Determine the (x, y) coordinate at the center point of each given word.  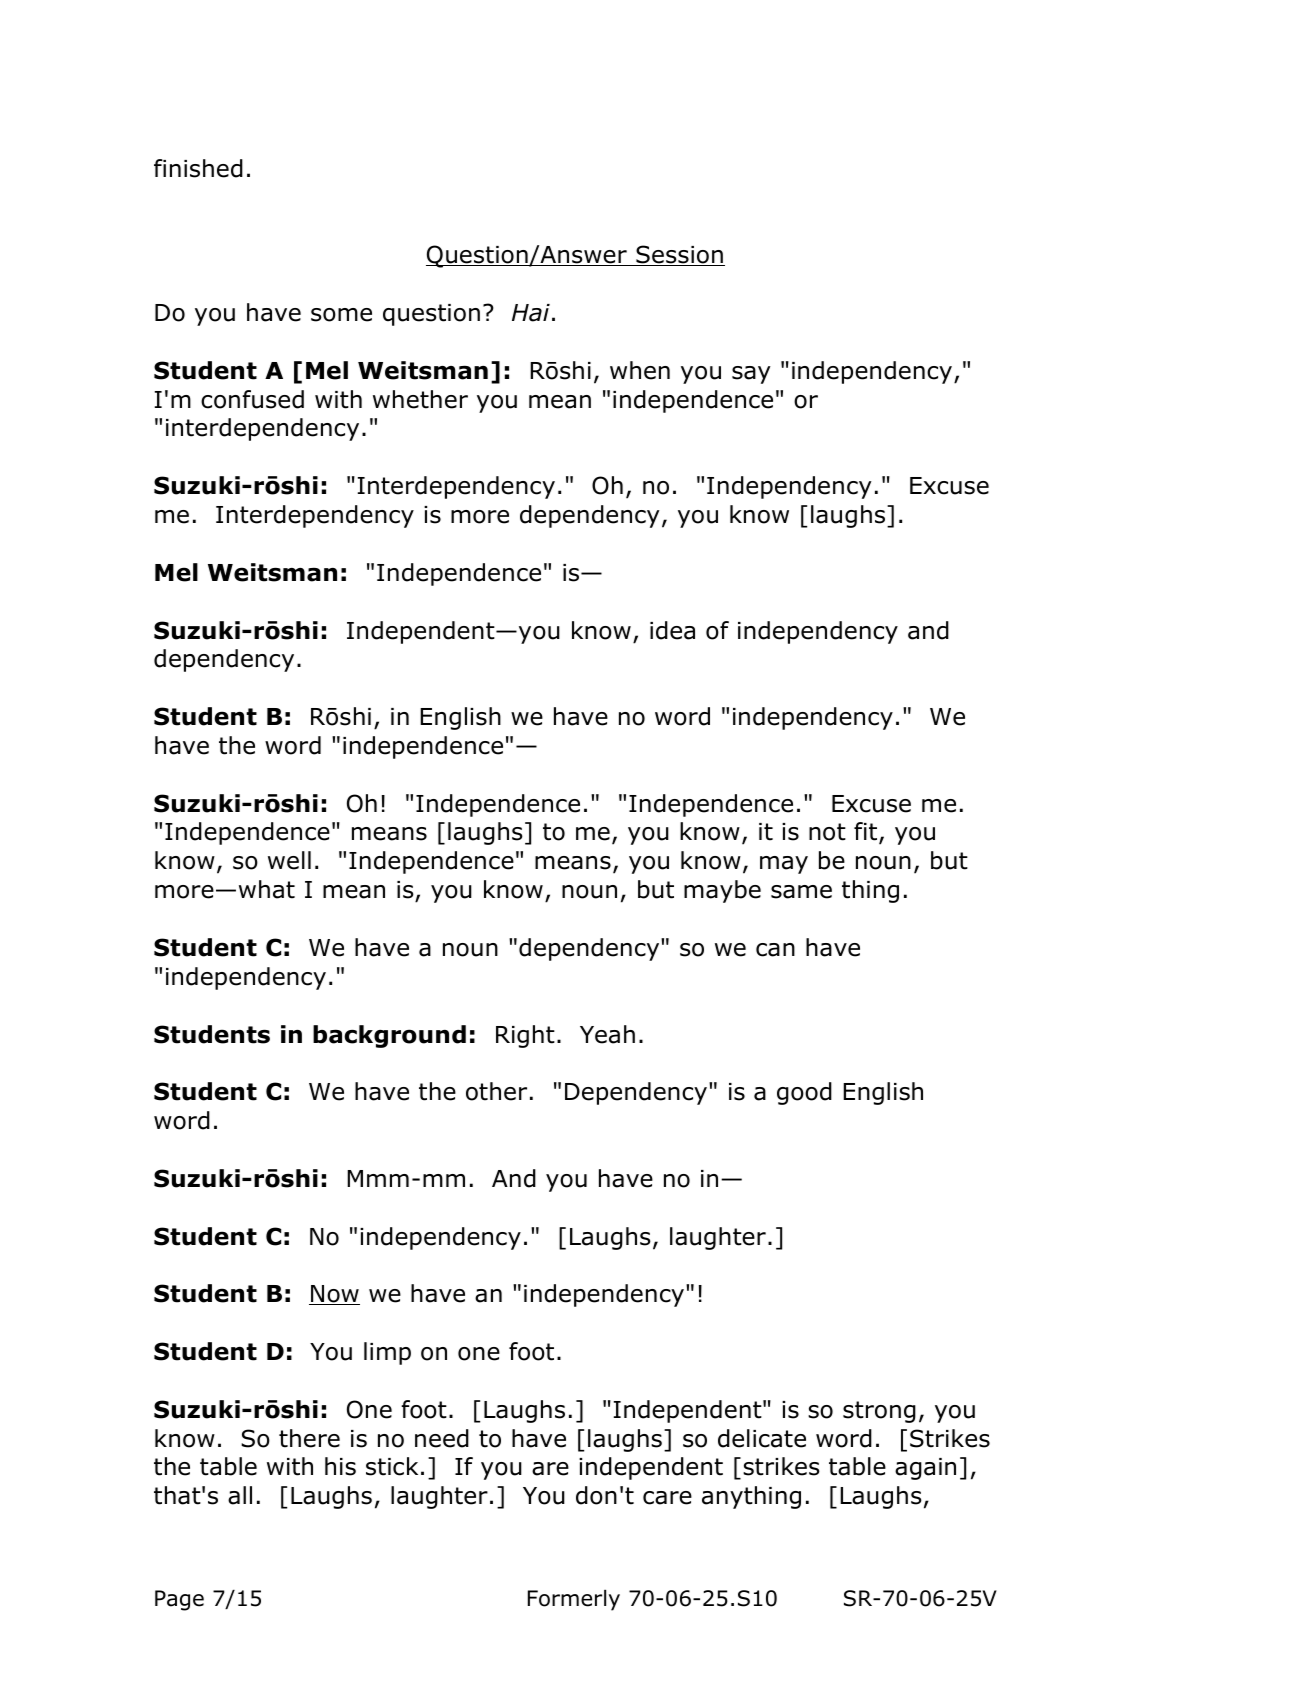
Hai (531, 313)
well (289, 860)
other (496, 1091)
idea (672, 630)
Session (679, 255)
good (804, 1093)
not (827, 832)
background (389, 1036)
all (240, 1495)
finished (198, 168)
